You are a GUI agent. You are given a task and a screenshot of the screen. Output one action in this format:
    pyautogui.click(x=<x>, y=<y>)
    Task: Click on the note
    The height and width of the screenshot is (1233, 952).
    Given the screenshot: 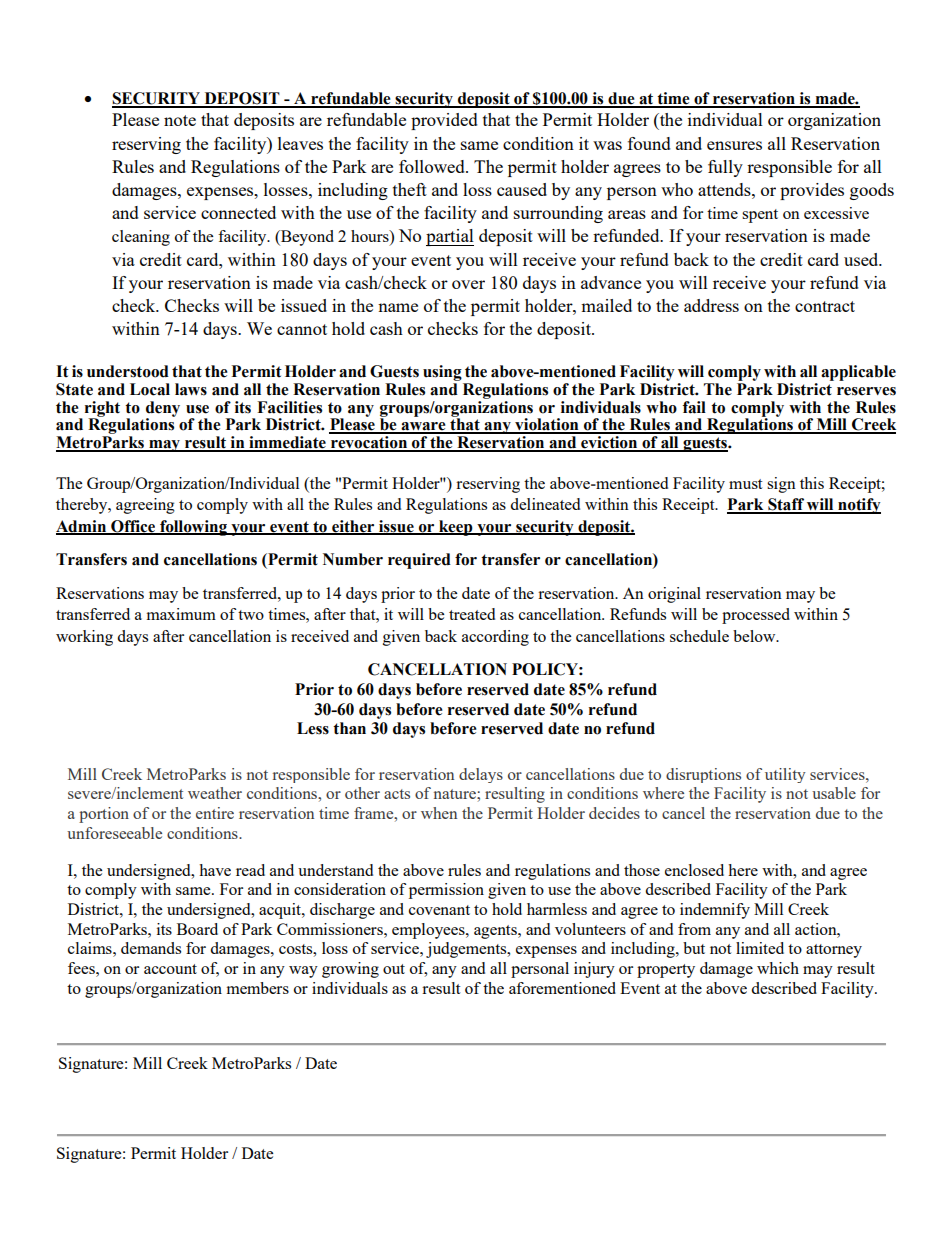 What is the action you would take?
    pyautogui.click(x=180, y=120)
